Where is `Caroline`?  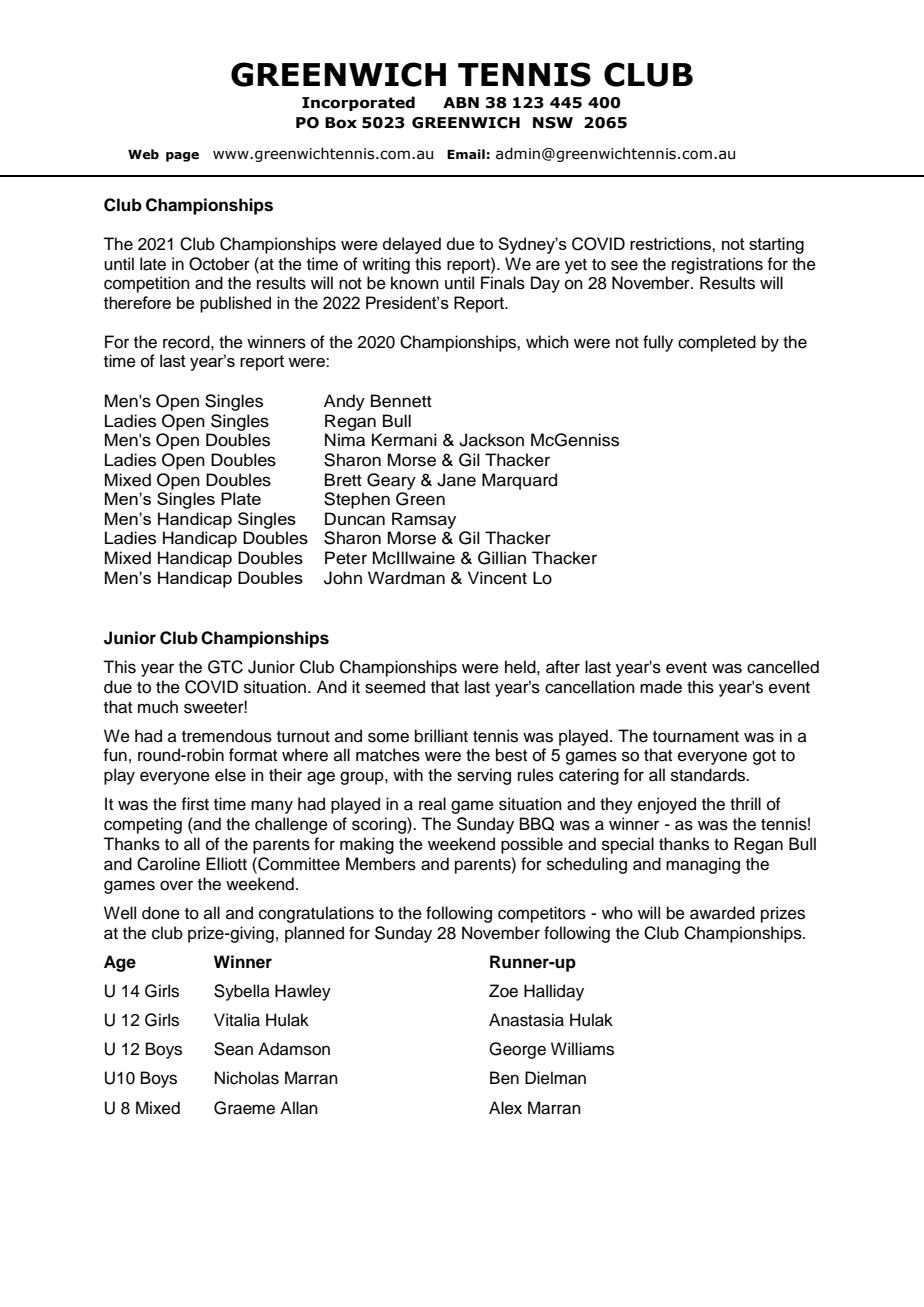 Caroline is located at coordinates (168, 864).
